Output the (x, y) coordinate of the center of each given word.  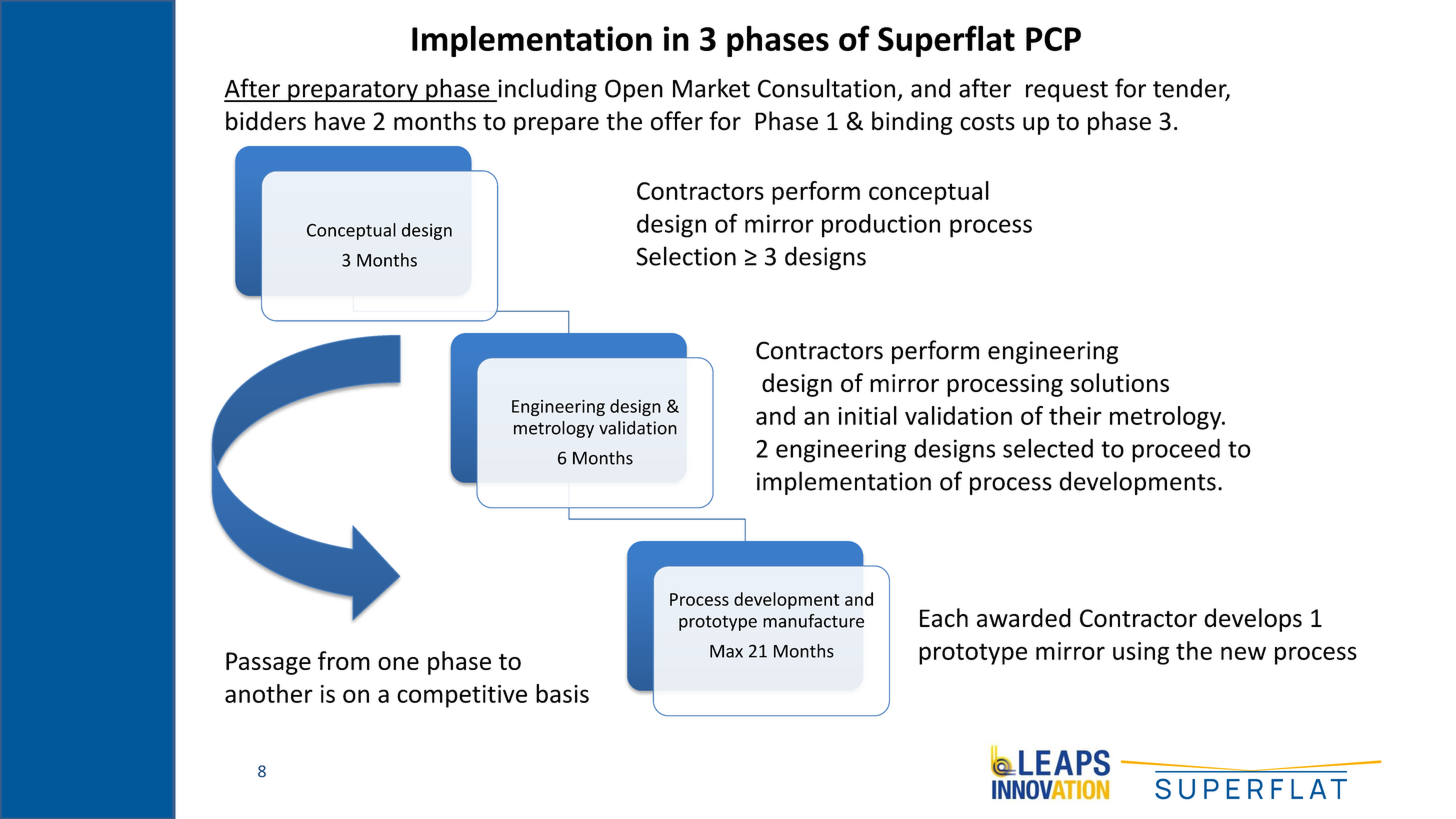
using (1141, 653)
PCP (1053, 39)
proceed (1176, 450)
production (881, 226)
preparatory (353, 91)
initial (867, 415)
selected (1048, 448)
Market (711, 88)
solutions (1119, 382)
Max (726, 651)
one (398, 663)
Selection (686, 256)
